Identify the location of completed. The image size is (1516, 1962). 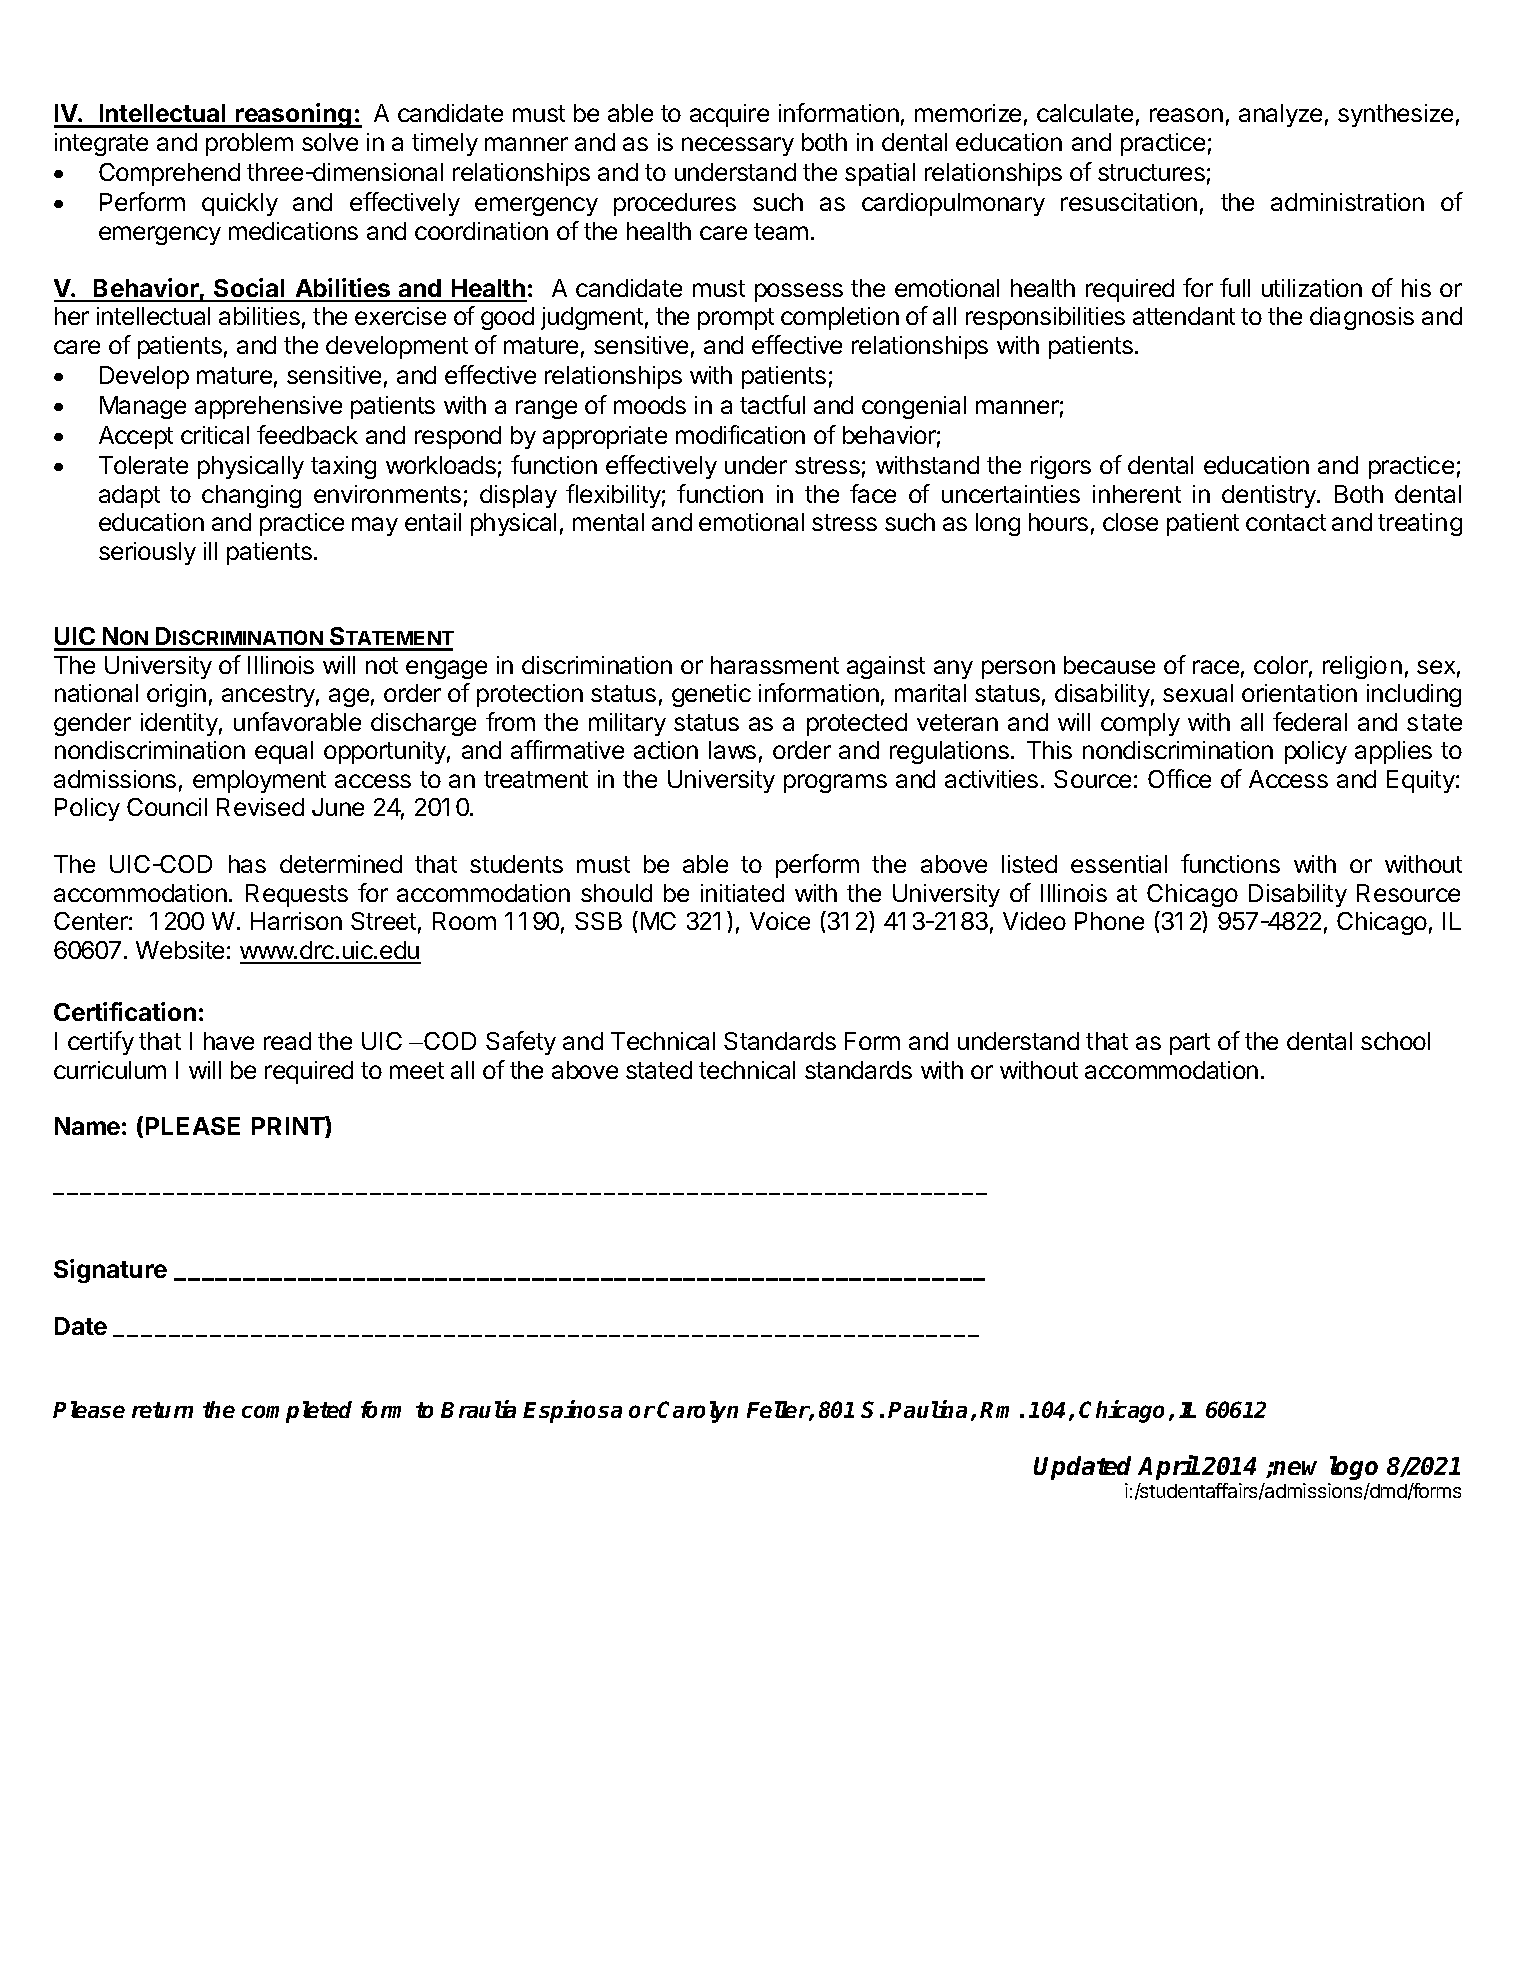
(297, 1412).
